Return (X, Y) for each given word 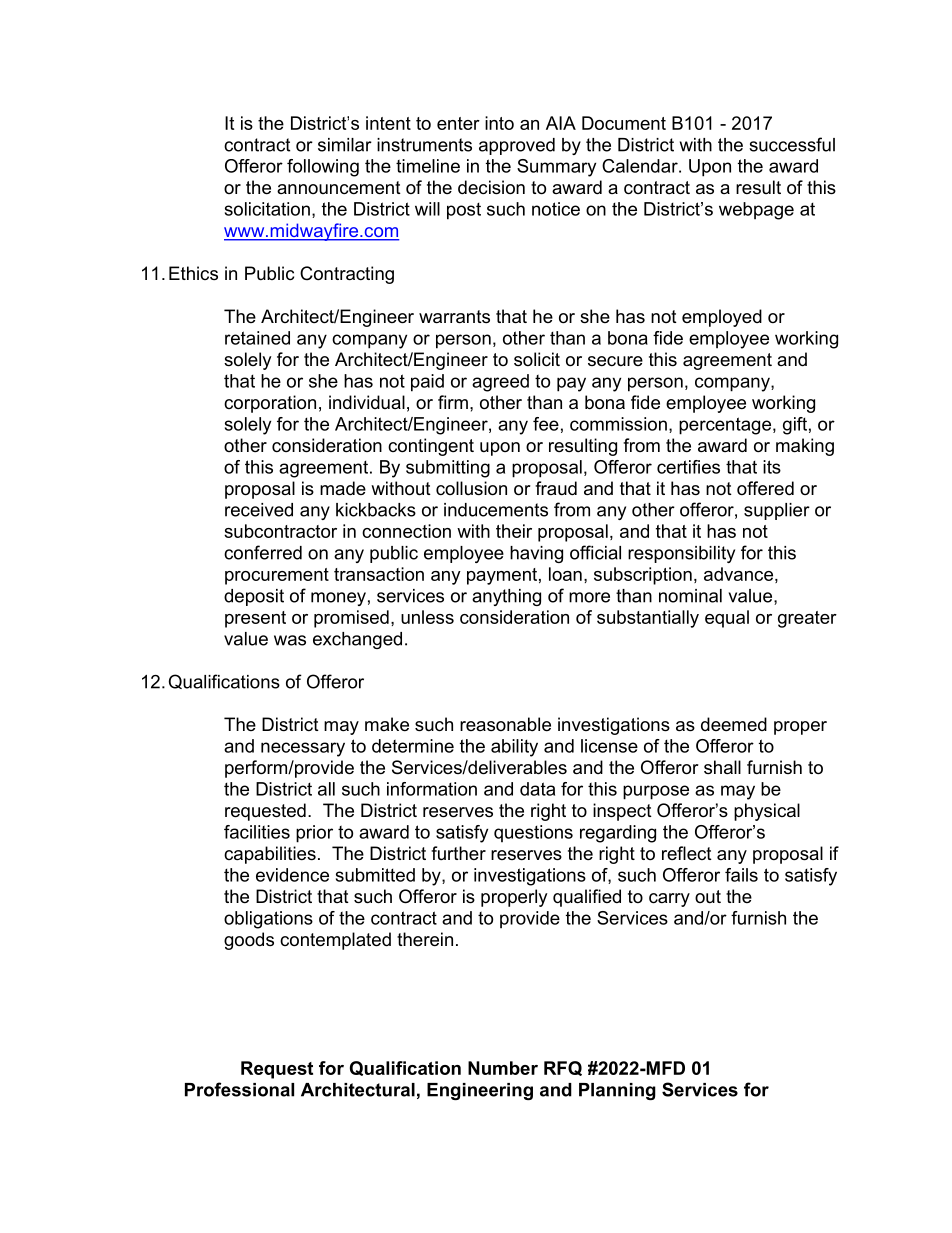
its (772, 467)
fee (546, 424)
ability (514, 748)
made (343, 488)
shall (722, 767)
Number (503, 1068)
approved (517, 146)
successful (792, 144)
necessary (303, 749)
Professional (239, 1089)
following (323, 168)
